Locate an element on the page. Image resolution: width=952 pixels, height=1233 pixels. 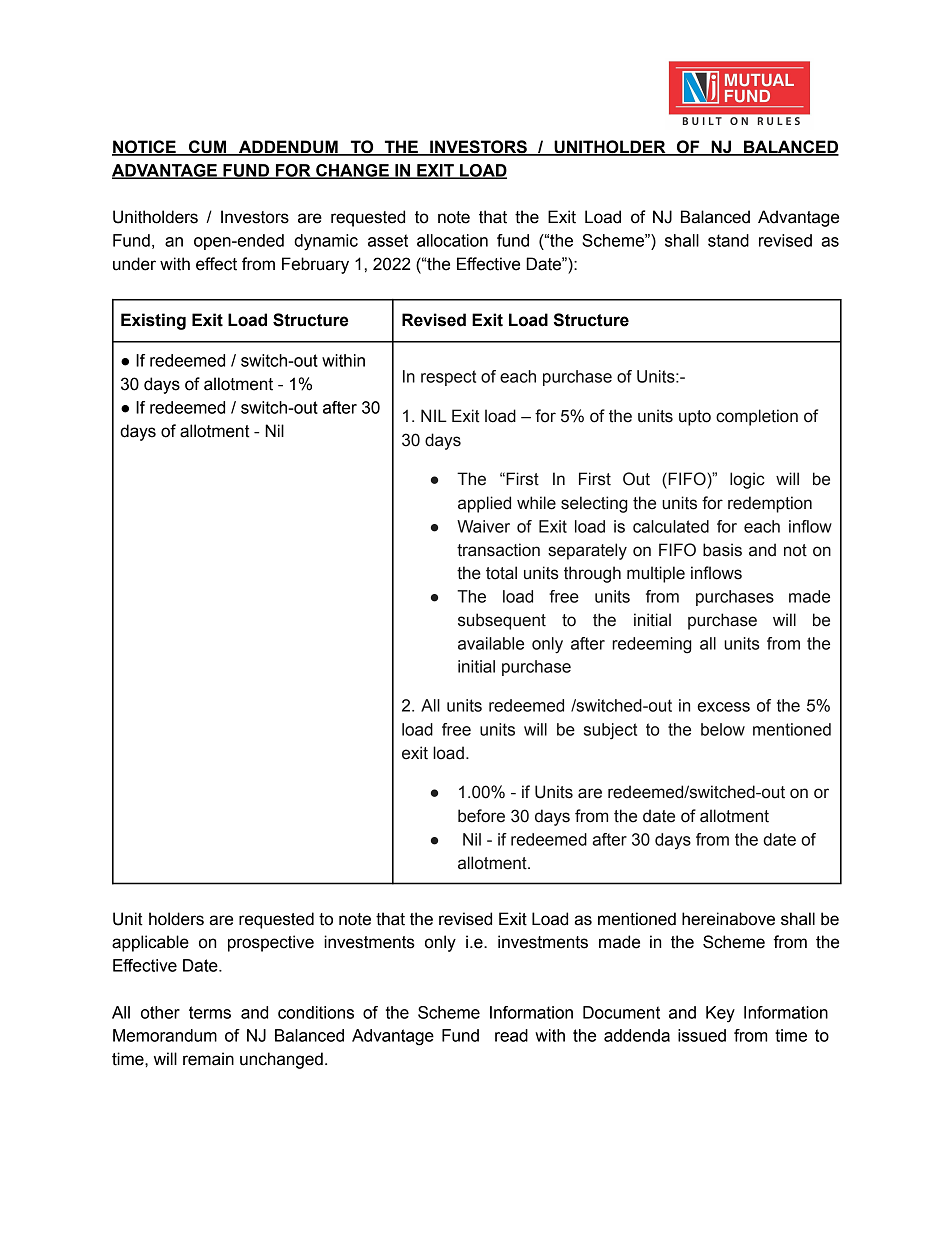
before is located at coordinates (481, 816).
